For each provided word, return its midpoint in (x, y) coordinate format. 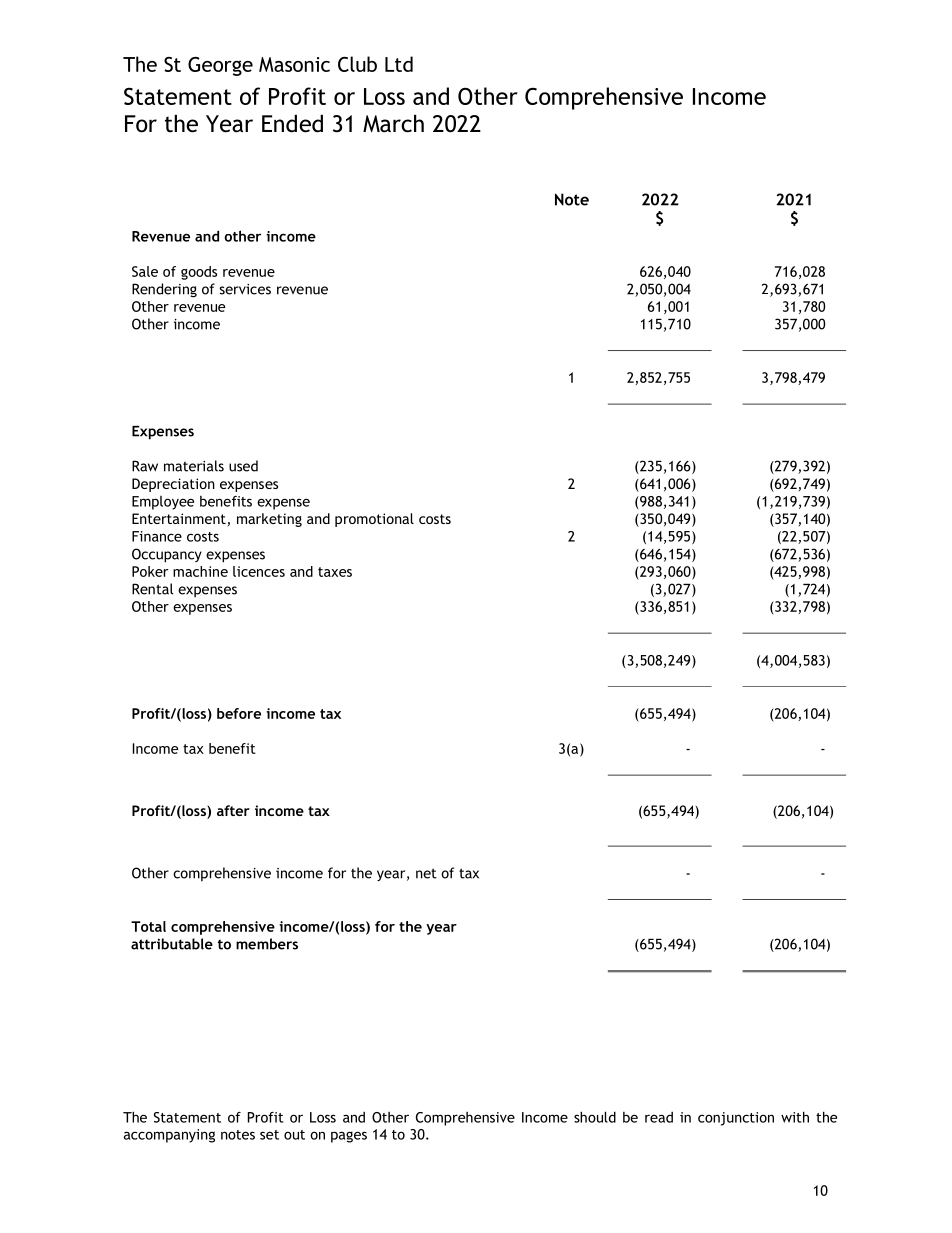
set (269, 1135)
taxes (335, 572)
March (393, 124)
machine (200, 571)
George (220, 66)
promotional (374, 520)
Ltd (399, 64)
